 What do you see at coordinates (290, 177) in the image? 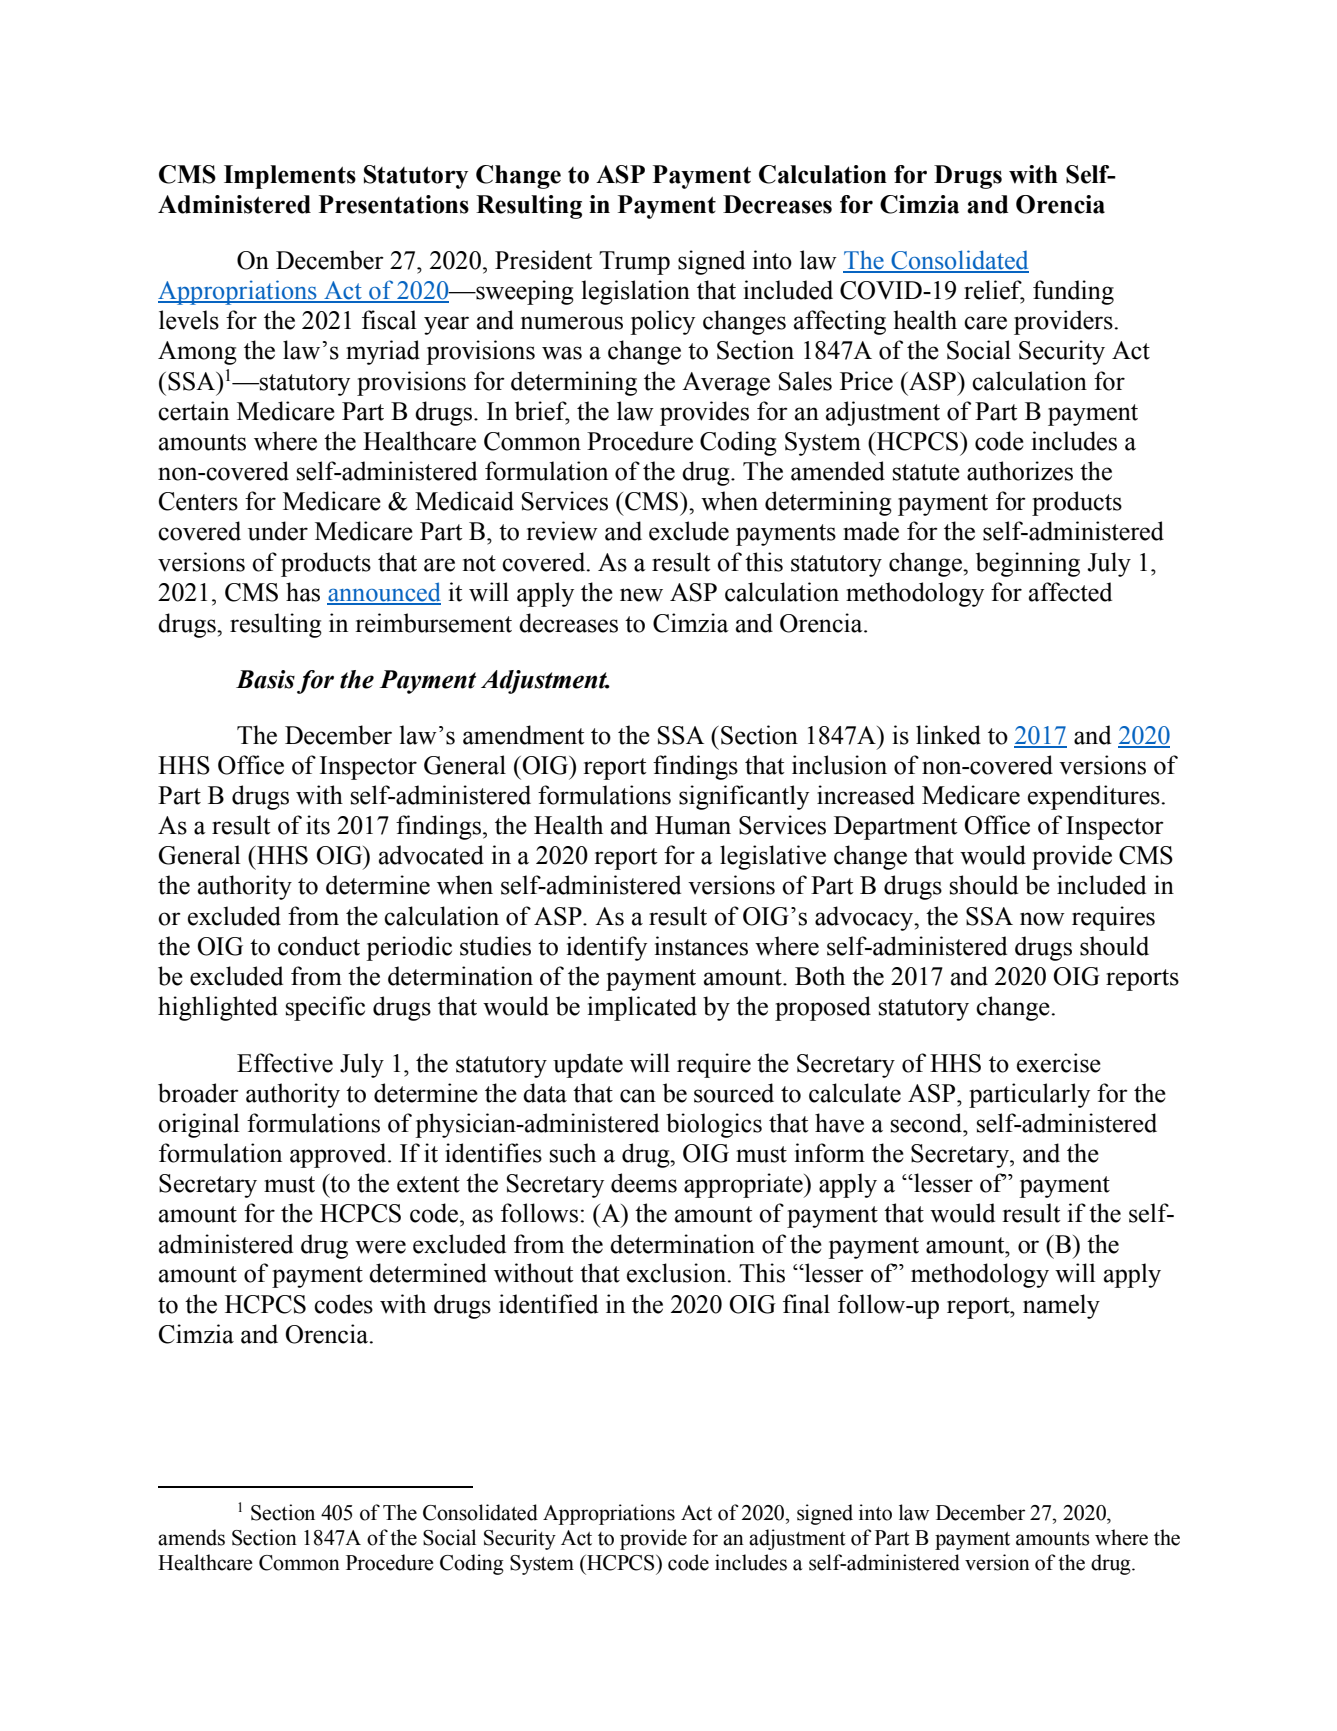
I see `Implements` at bounding box center [290, 177].
